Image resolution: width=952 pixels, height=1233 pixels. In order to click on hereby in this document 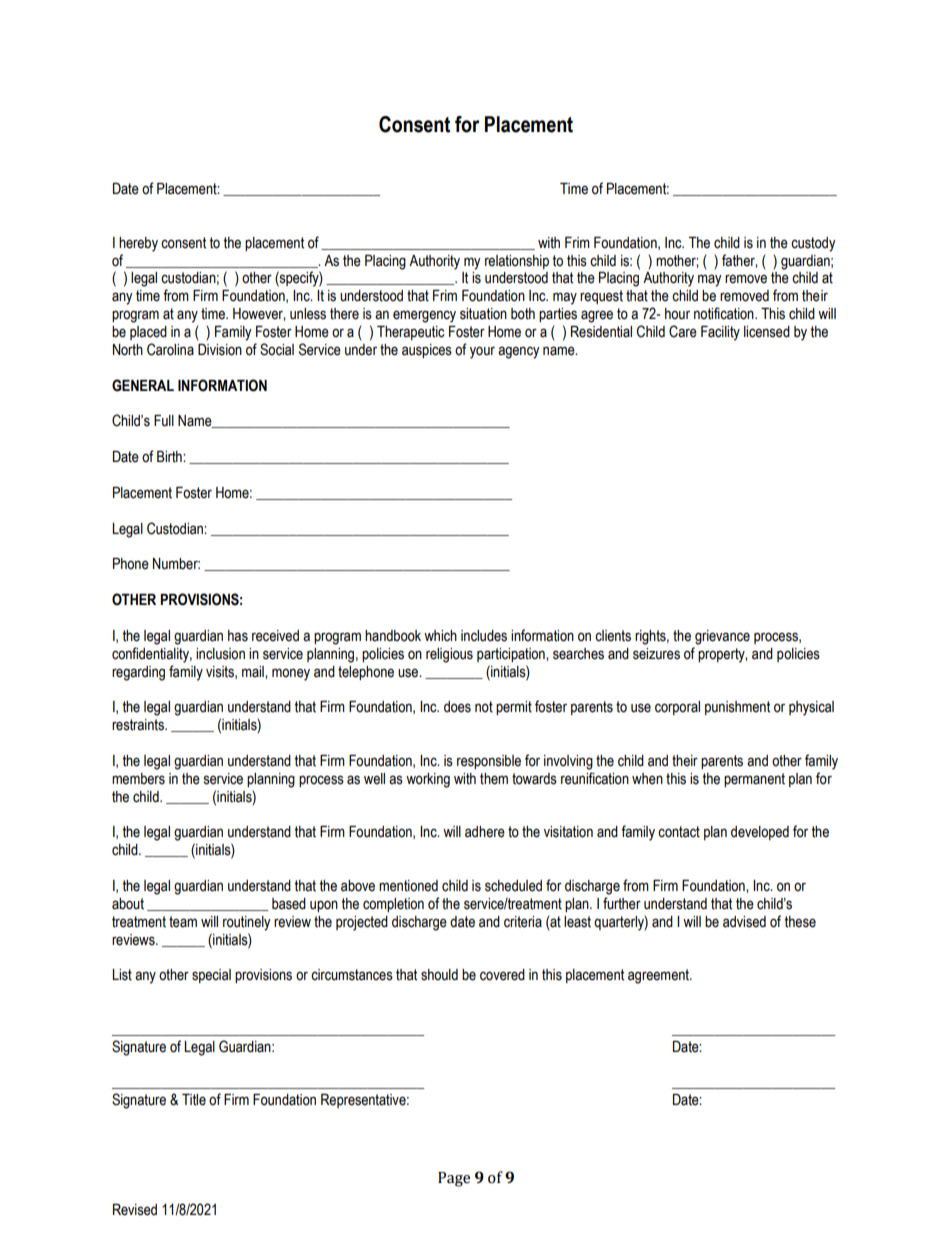, I will do `click(138, 244)`.
